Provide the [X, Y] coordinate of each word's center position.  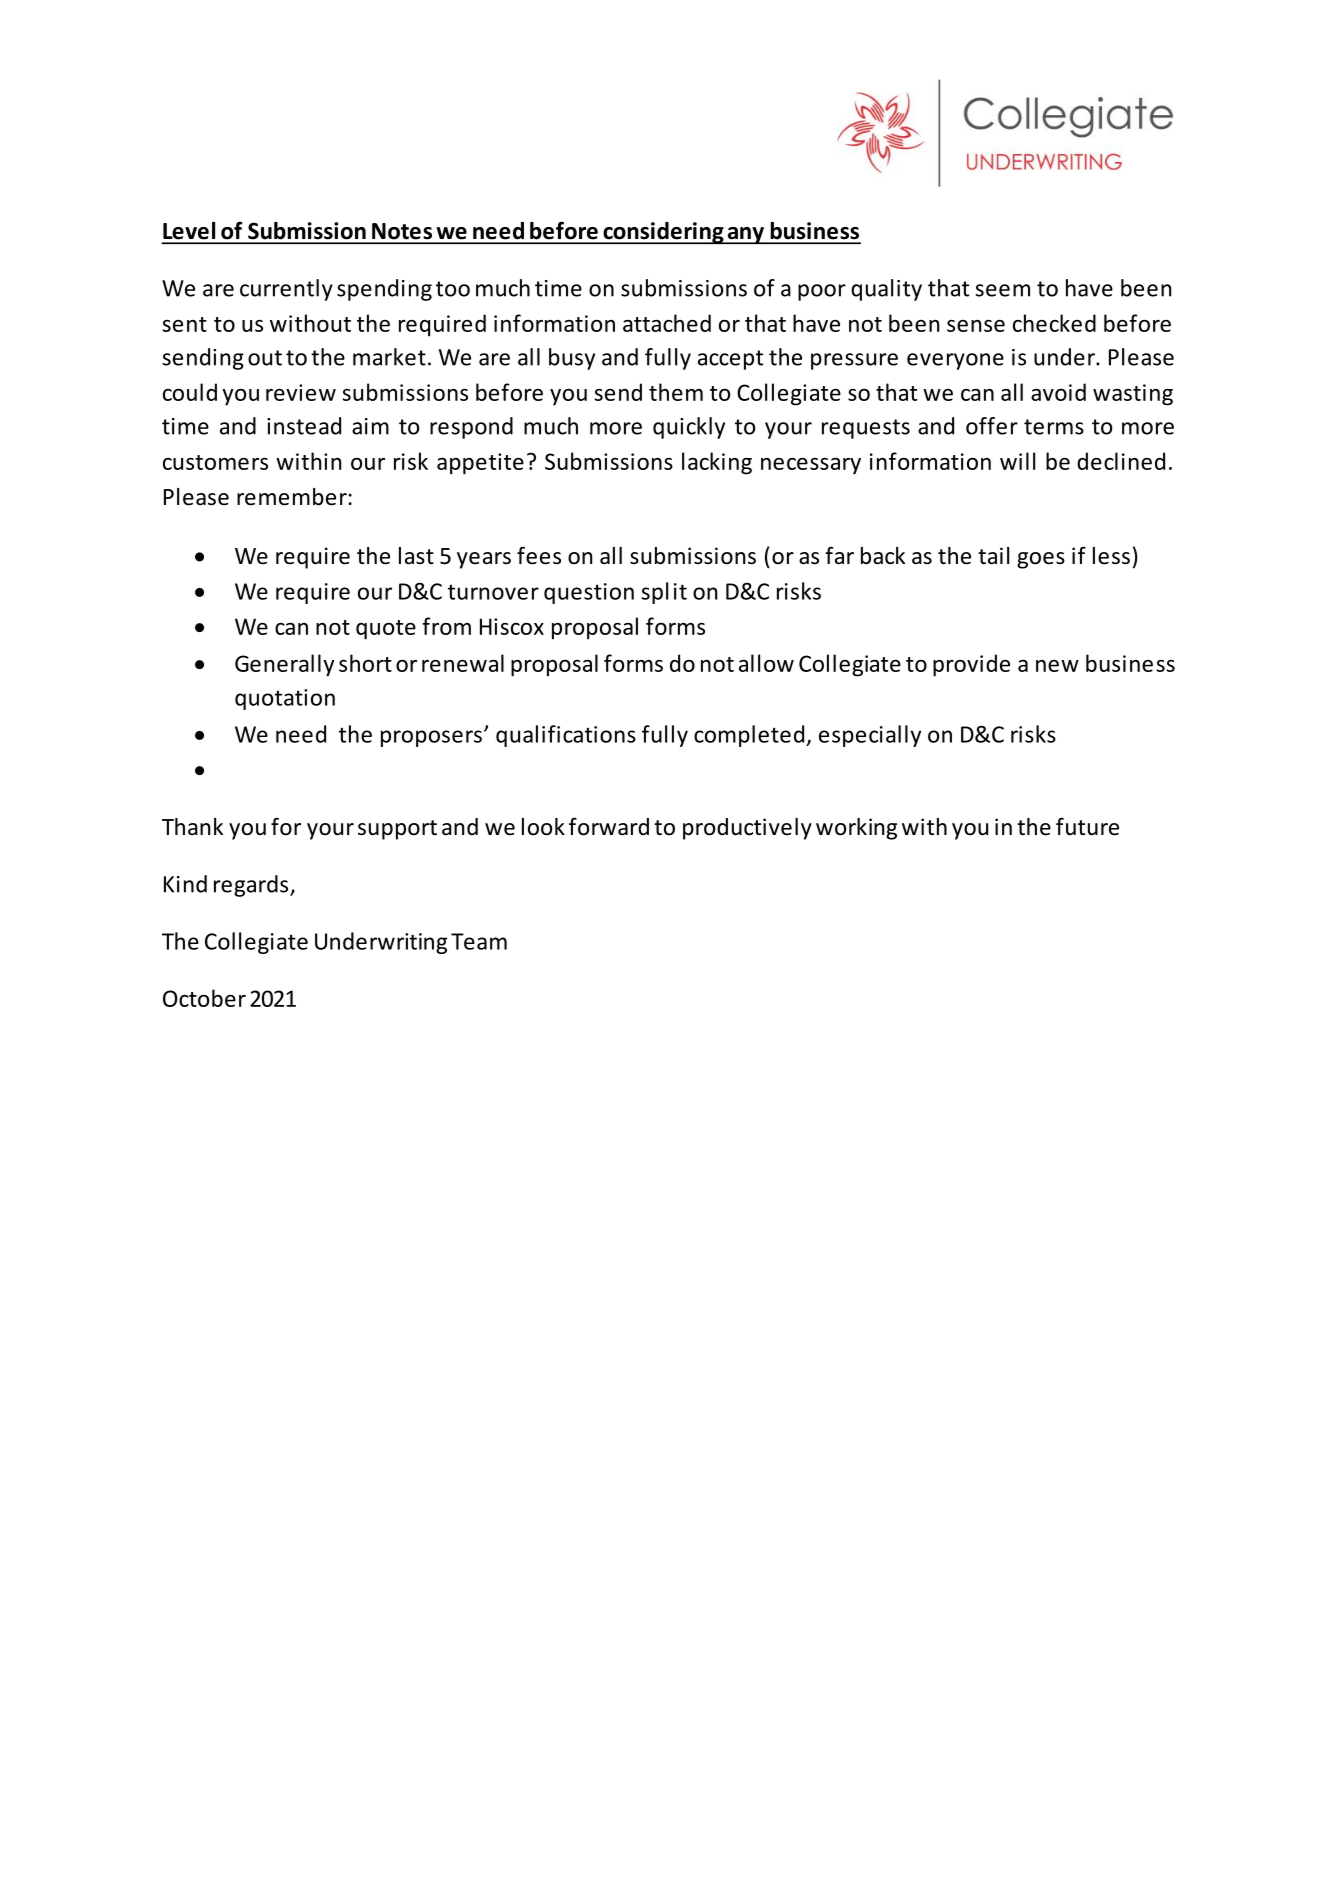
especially [870, 736]
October [204, 998]
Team [479, 941]
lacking [717, 463]
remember [292, 497]
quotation [285, 699]
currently [286, 290]
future [1087, 826]
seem [1002, 290]
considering [663, 233]
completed [750, 736]
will [1017, 461]
